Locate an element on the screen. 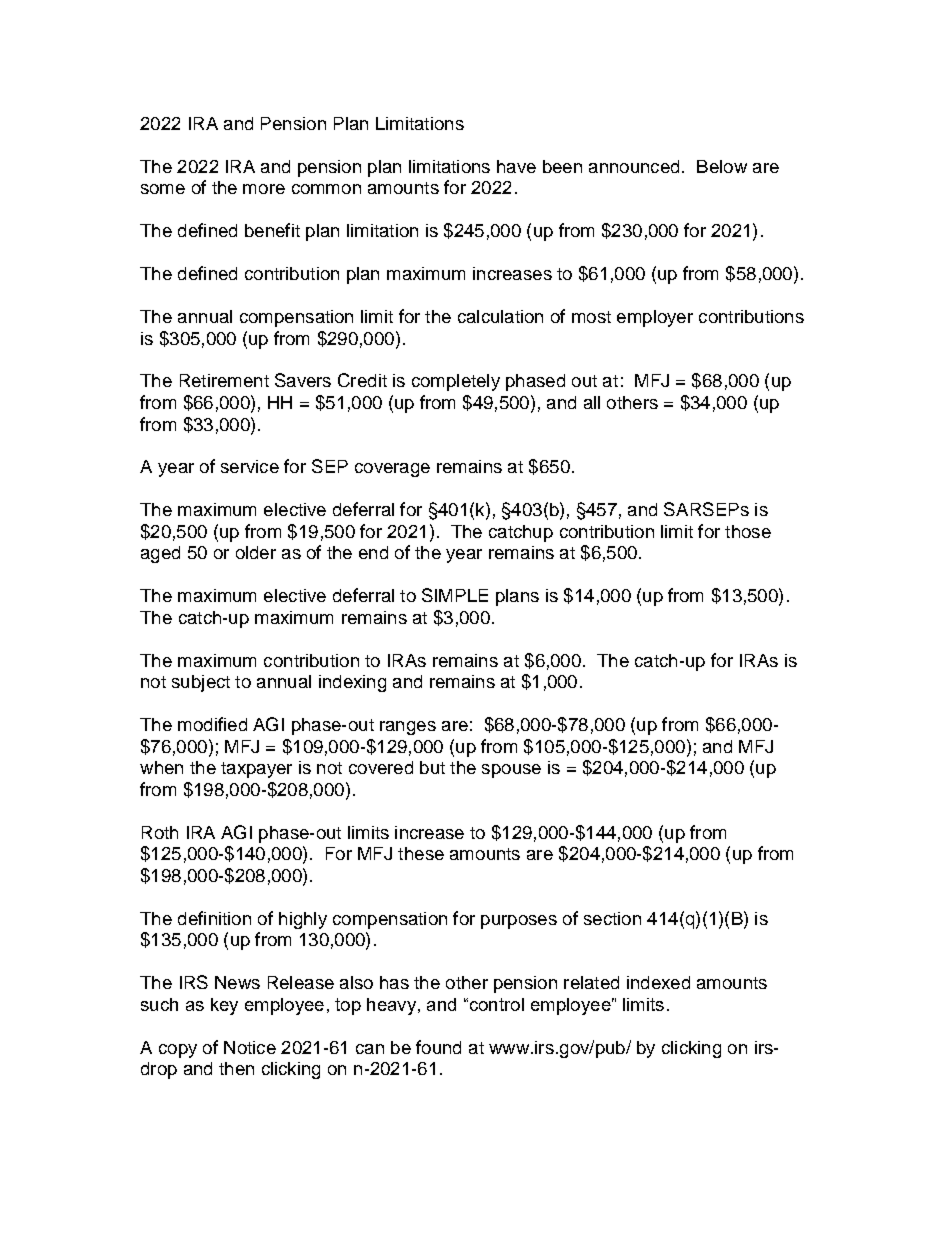  announced is located at coordinates (634, 166).
